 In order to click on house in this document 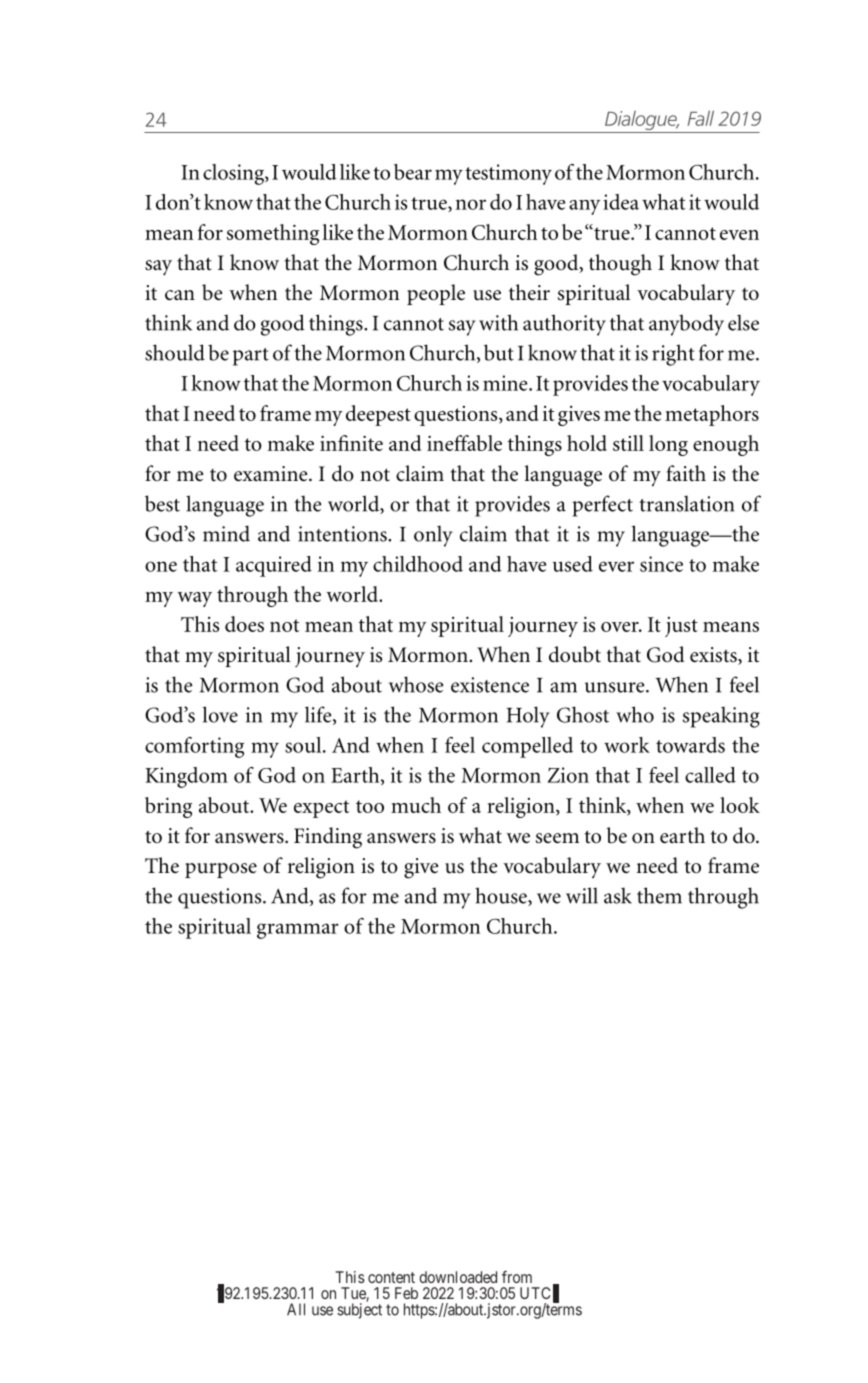, I will do `click(502, 896)`.
